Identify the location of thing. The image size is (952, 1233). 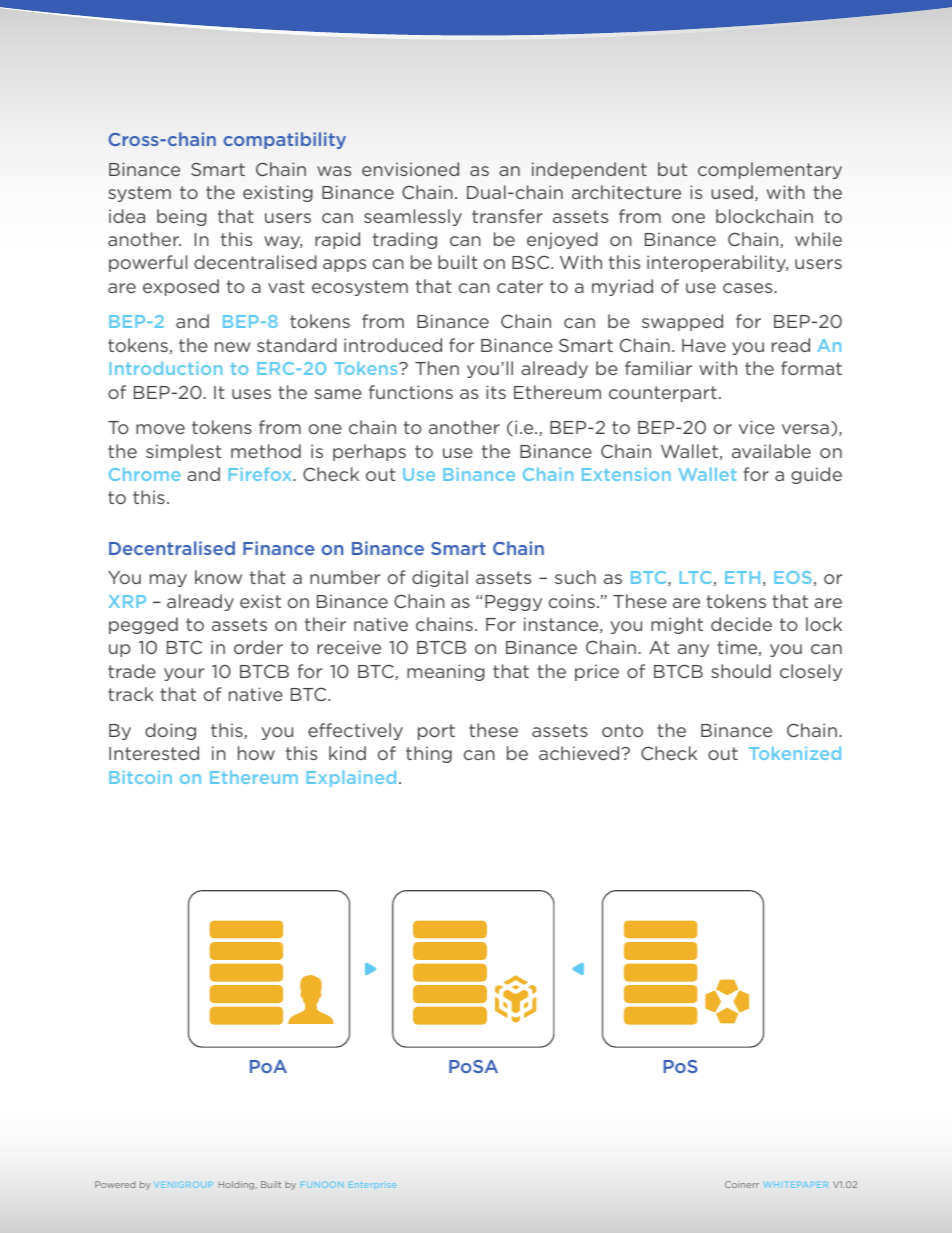
(429, 754).
